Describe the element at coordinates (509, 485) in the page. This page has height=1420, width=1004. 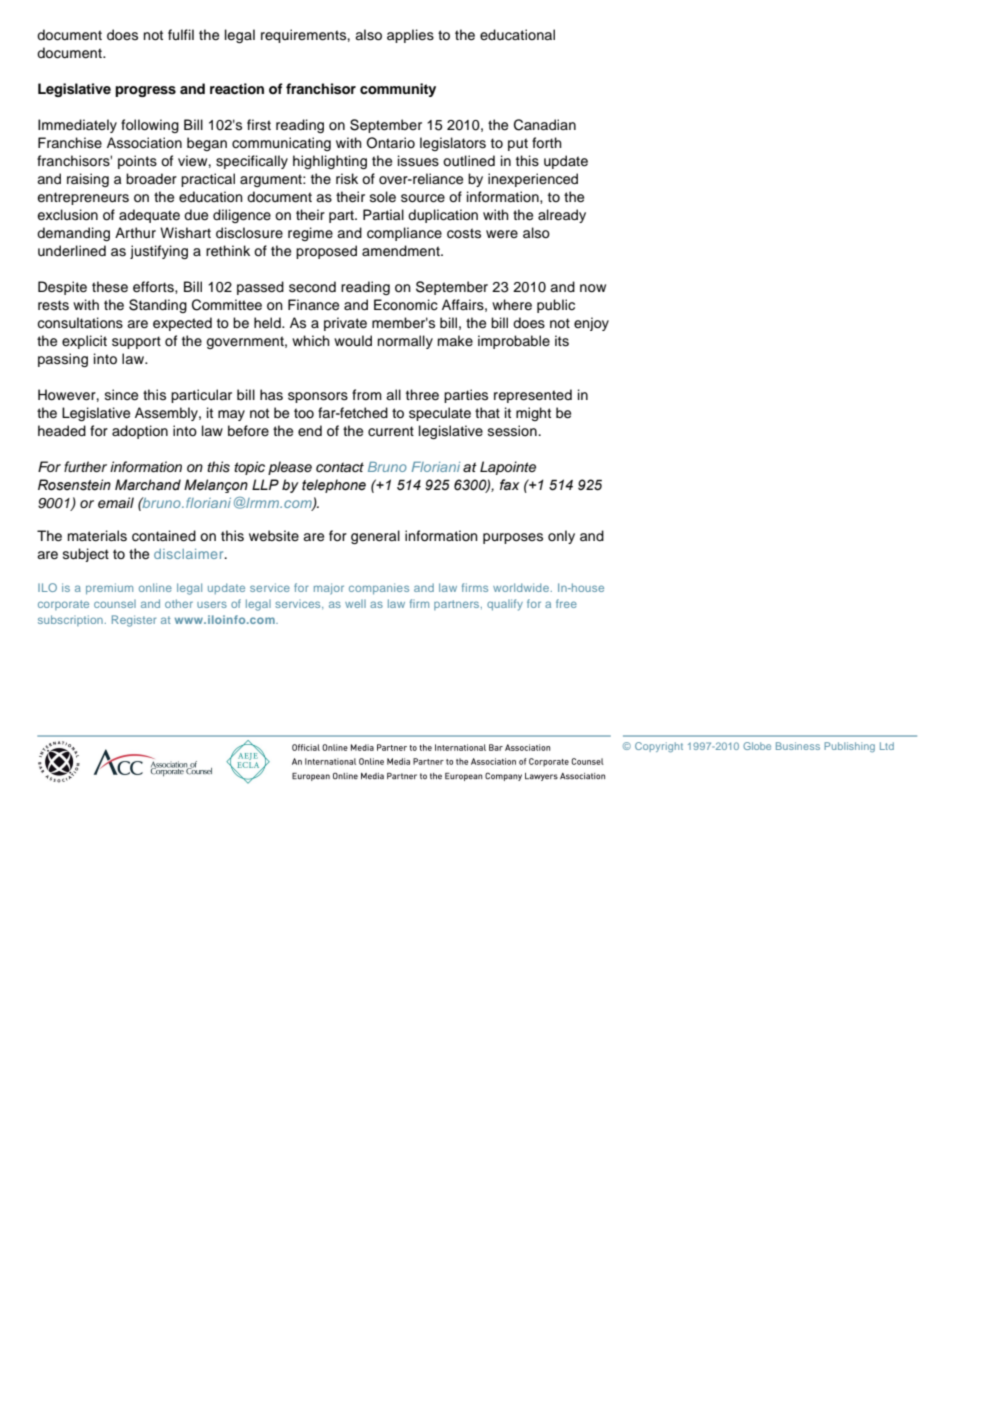
I see `fax` at that location.
